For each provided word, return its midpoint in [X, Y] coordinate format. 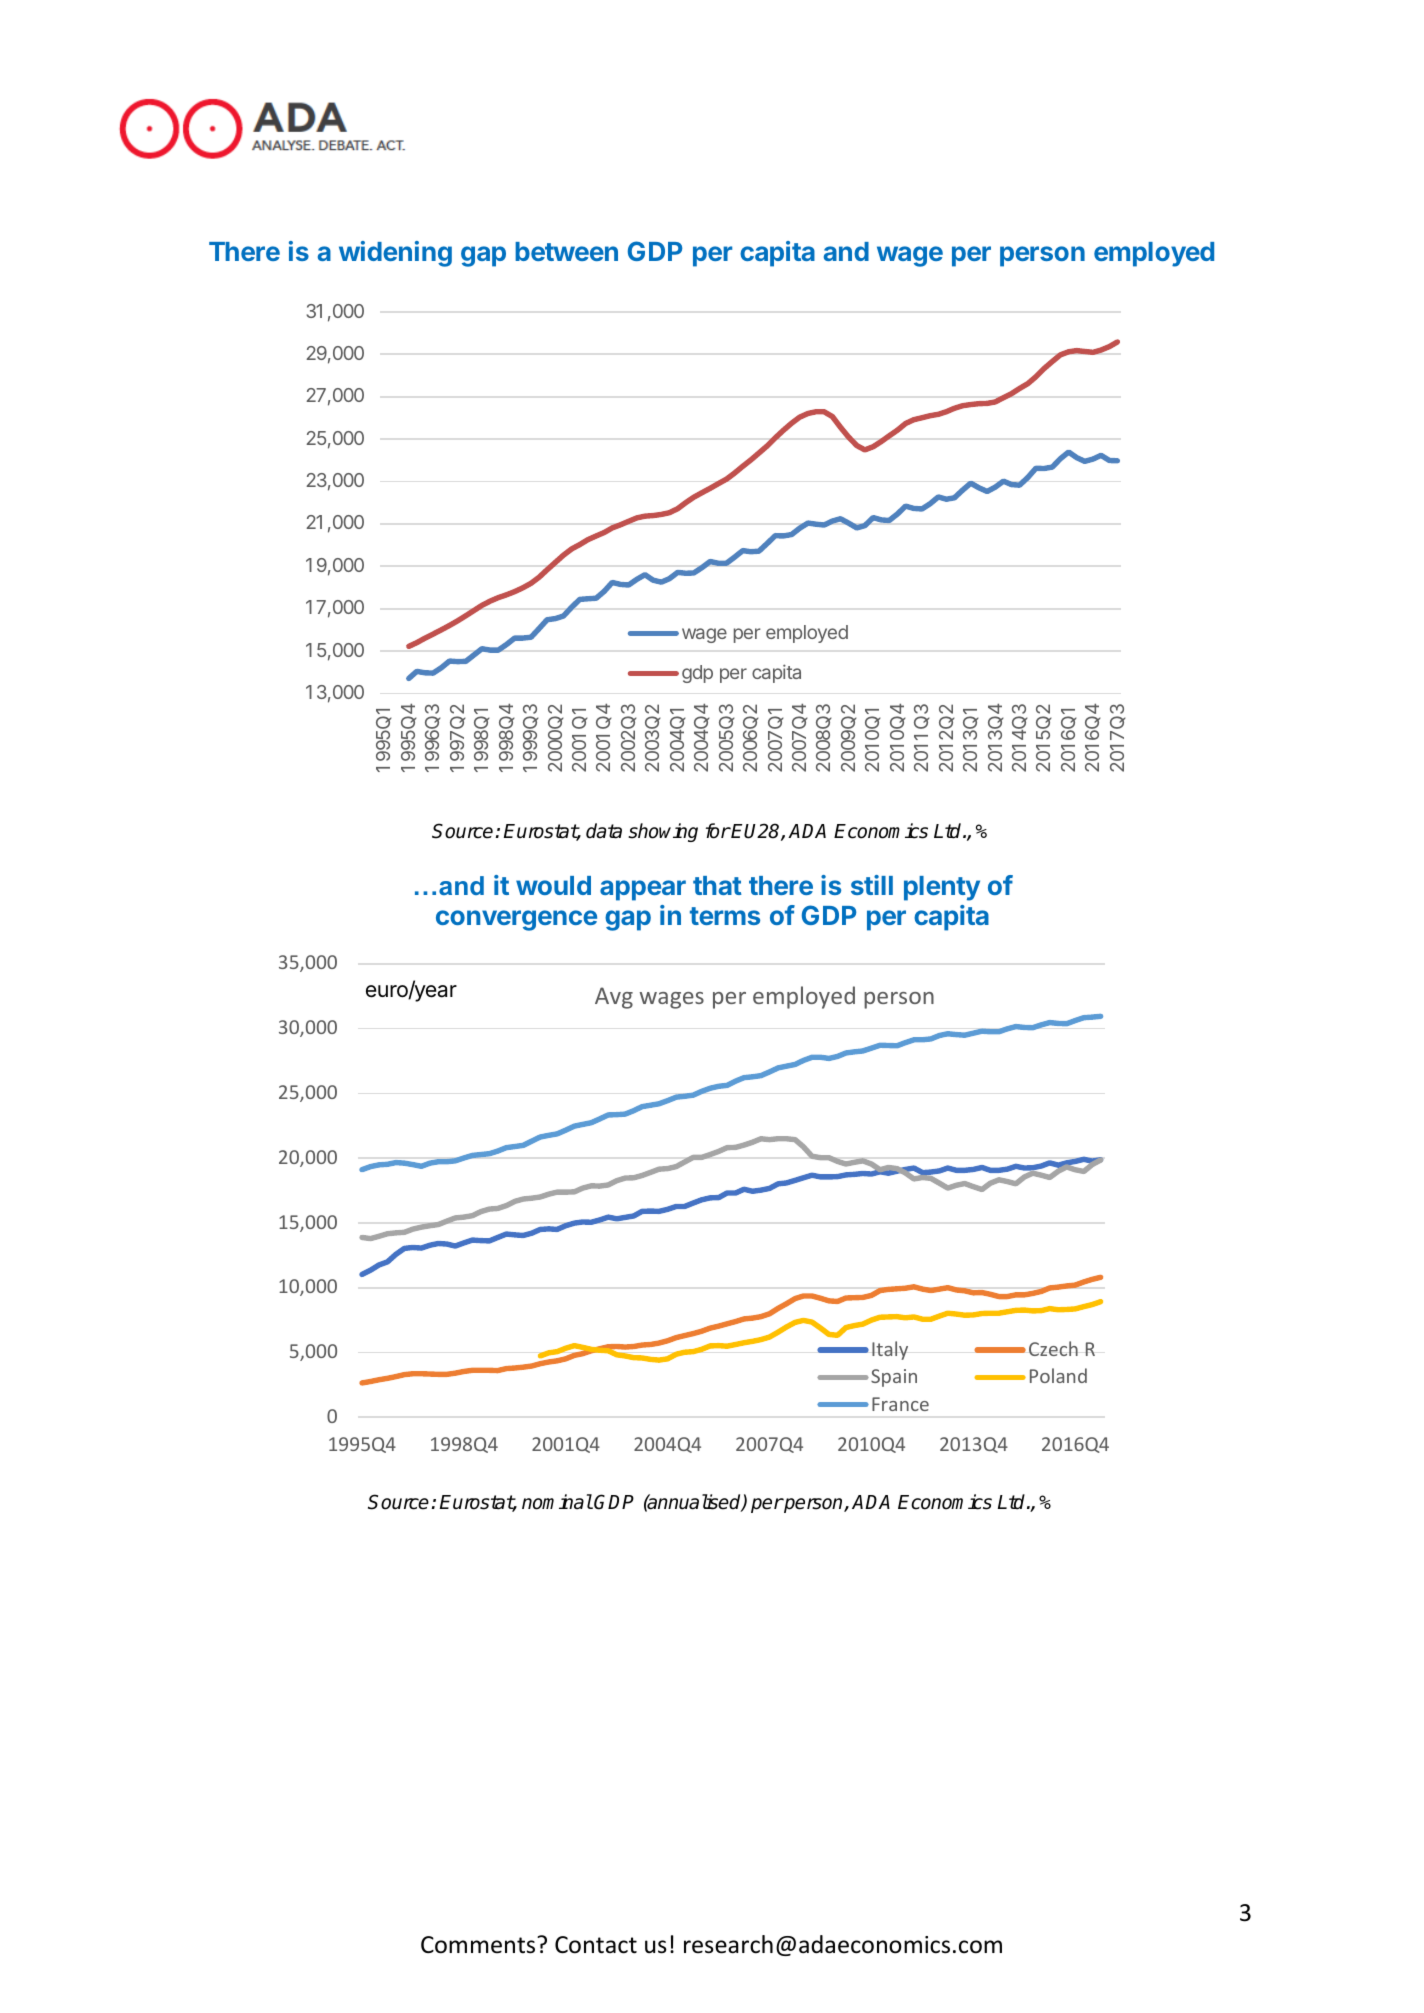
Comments [479, 1945]
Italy [890, 1350]
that [717, 885]
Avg [614, 998]
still [872, 885]
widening [395, 254]
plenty [942, 888]
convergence [516, 920]
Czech [1053, 1348]
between [566, 251]
